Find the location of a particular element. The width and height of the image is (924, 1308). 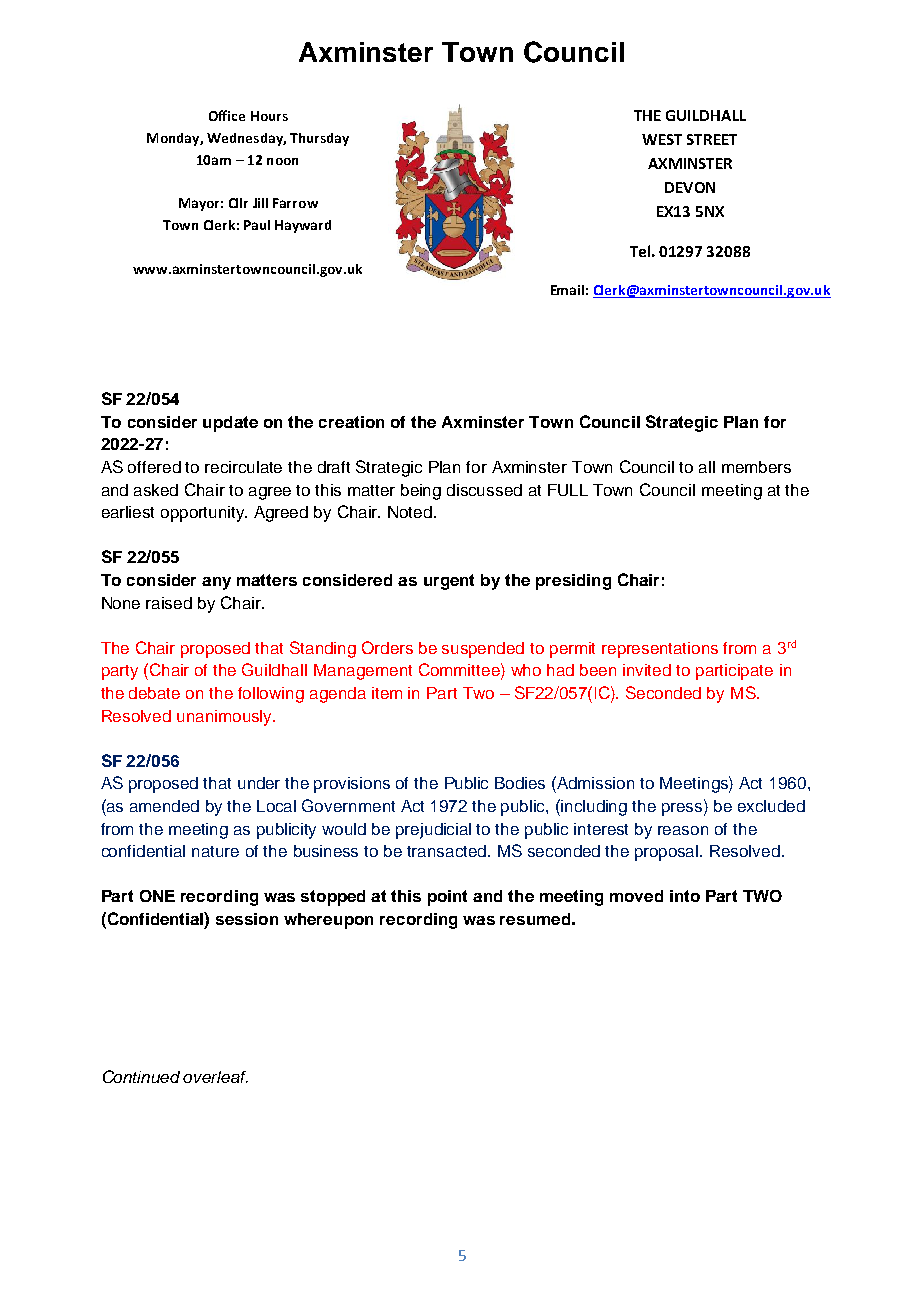

Continued is located at coordinates (141, 1076).
